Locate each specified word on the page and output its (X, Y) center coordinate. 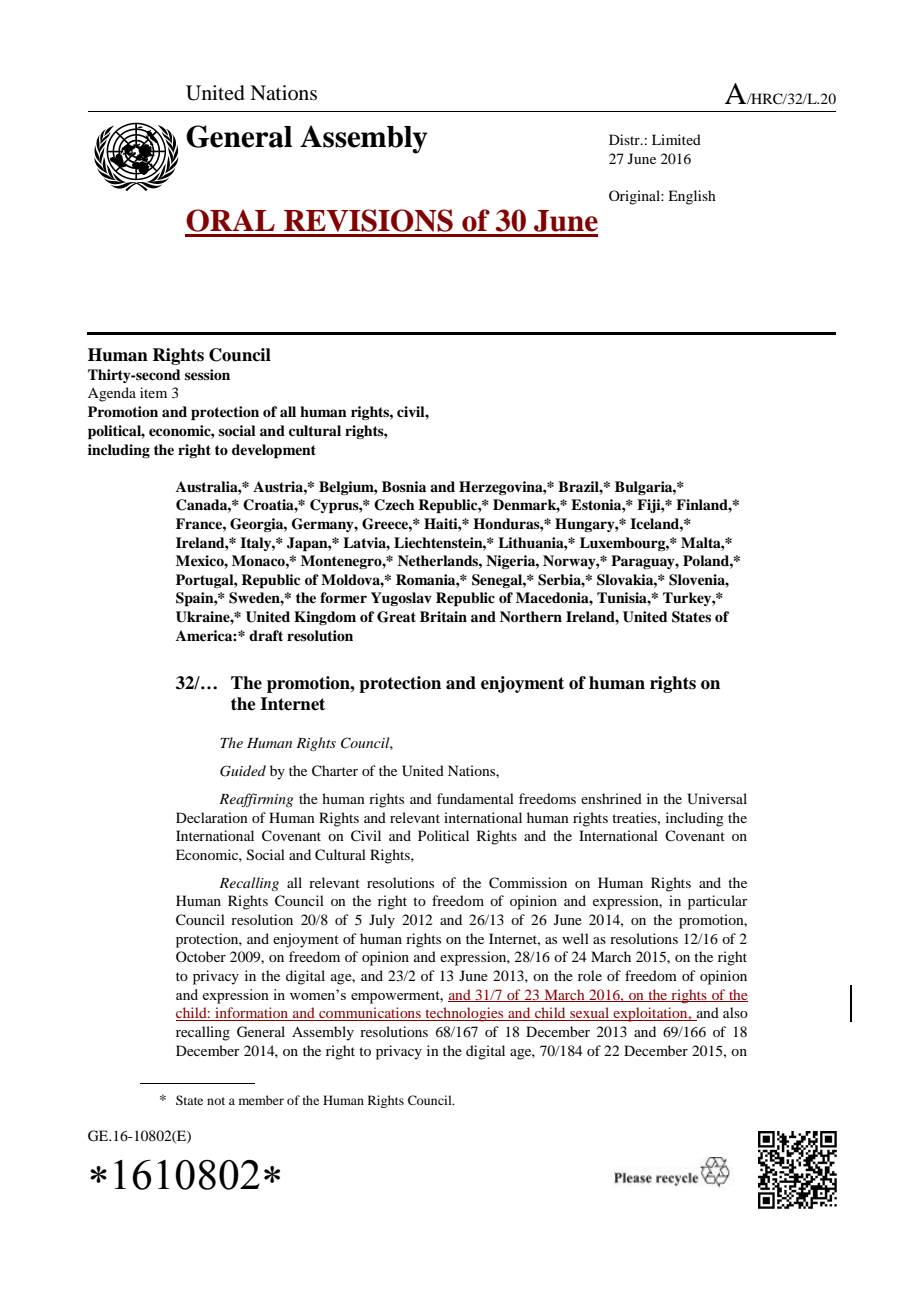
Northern (531, 616)
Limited (676, 139)
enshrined (611, 798)
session (207, 374)
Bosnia (404, 486)
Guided (243, 771)
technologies (464, 1014)
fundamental (475, 798)
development (274, 451)
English (692, 197)
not (216, 1101)
